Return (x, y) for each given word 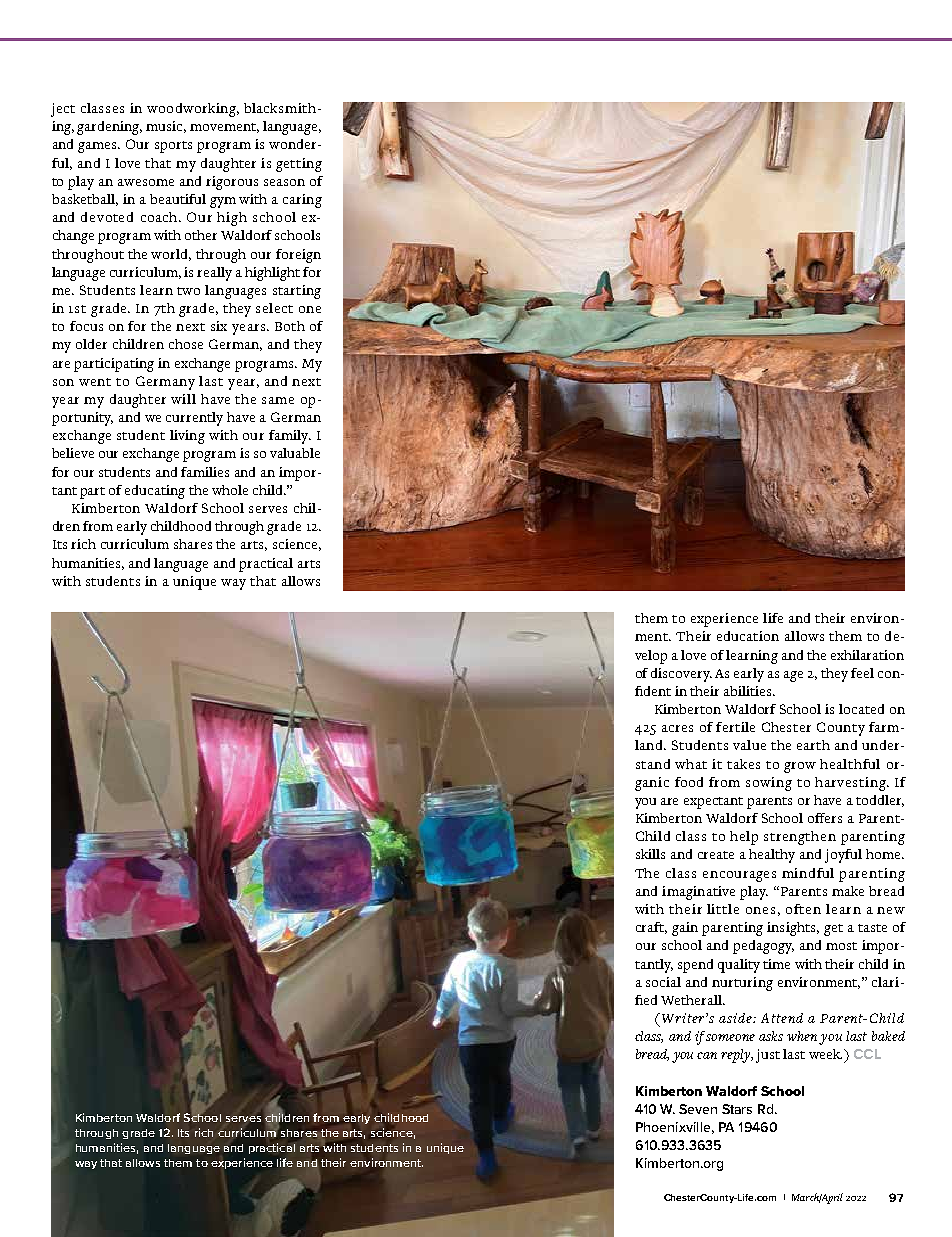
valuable (295, 453)
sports (173, 147)
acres (677, 728)
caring (302, 201)
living (187, 437)
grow (800, 767)
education (748, 636)
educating (155, 492)
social (663, 982)
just (768, 1056)
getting (299, 165)
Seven (698, 1109)
